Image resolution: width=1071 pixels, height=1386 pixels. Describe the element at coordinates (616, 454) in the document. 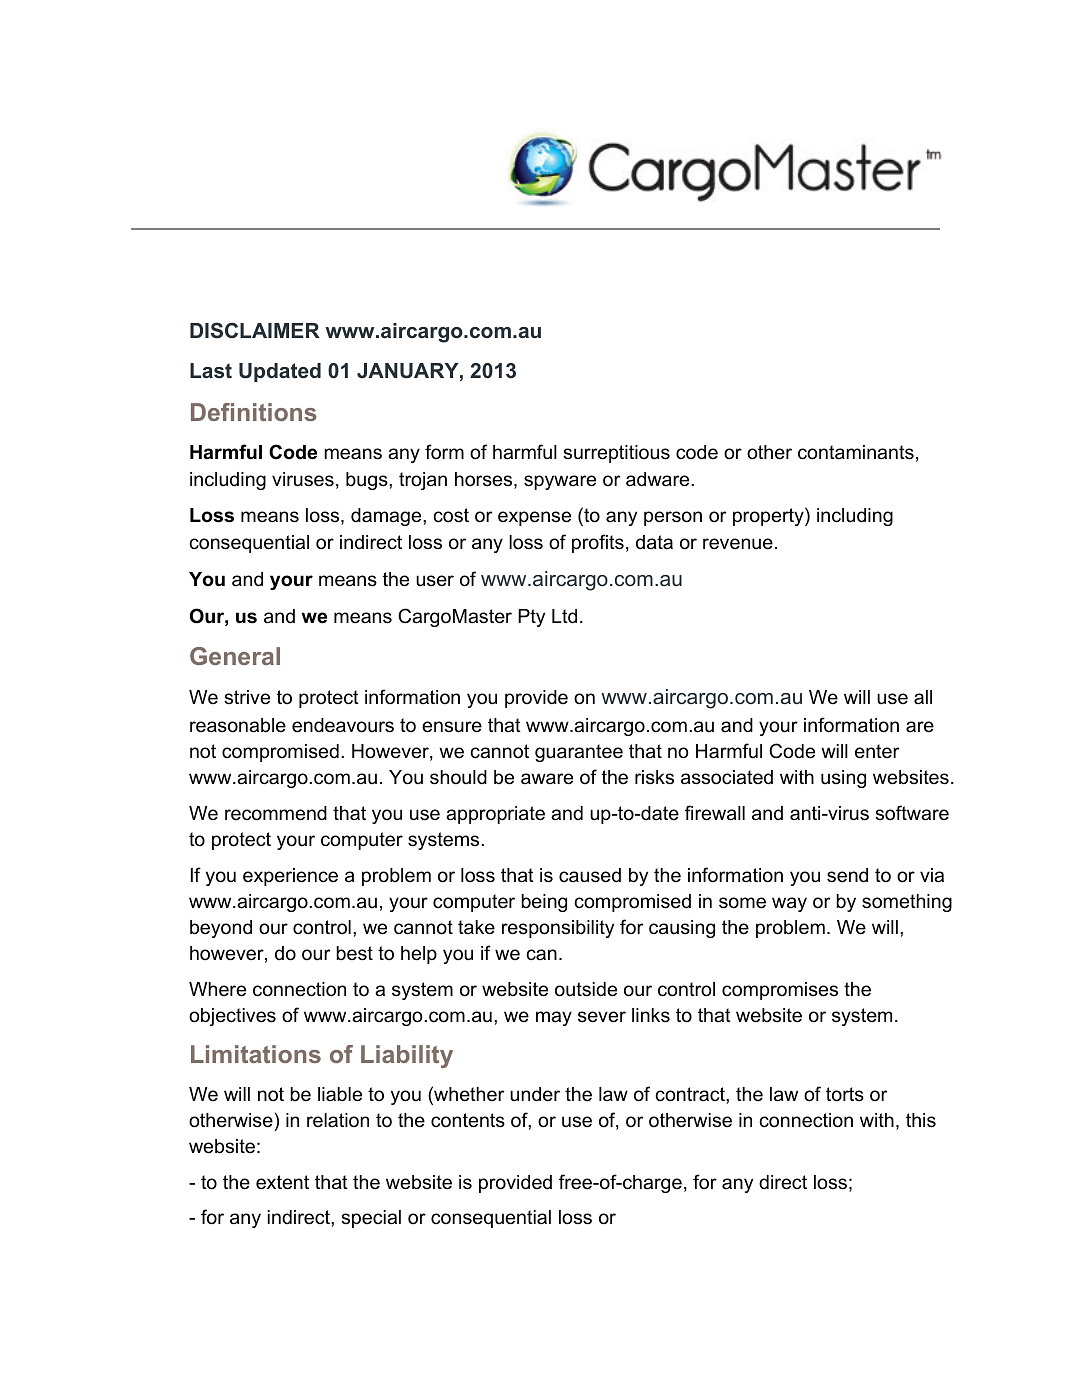

I see `surreptitious` at that location.
